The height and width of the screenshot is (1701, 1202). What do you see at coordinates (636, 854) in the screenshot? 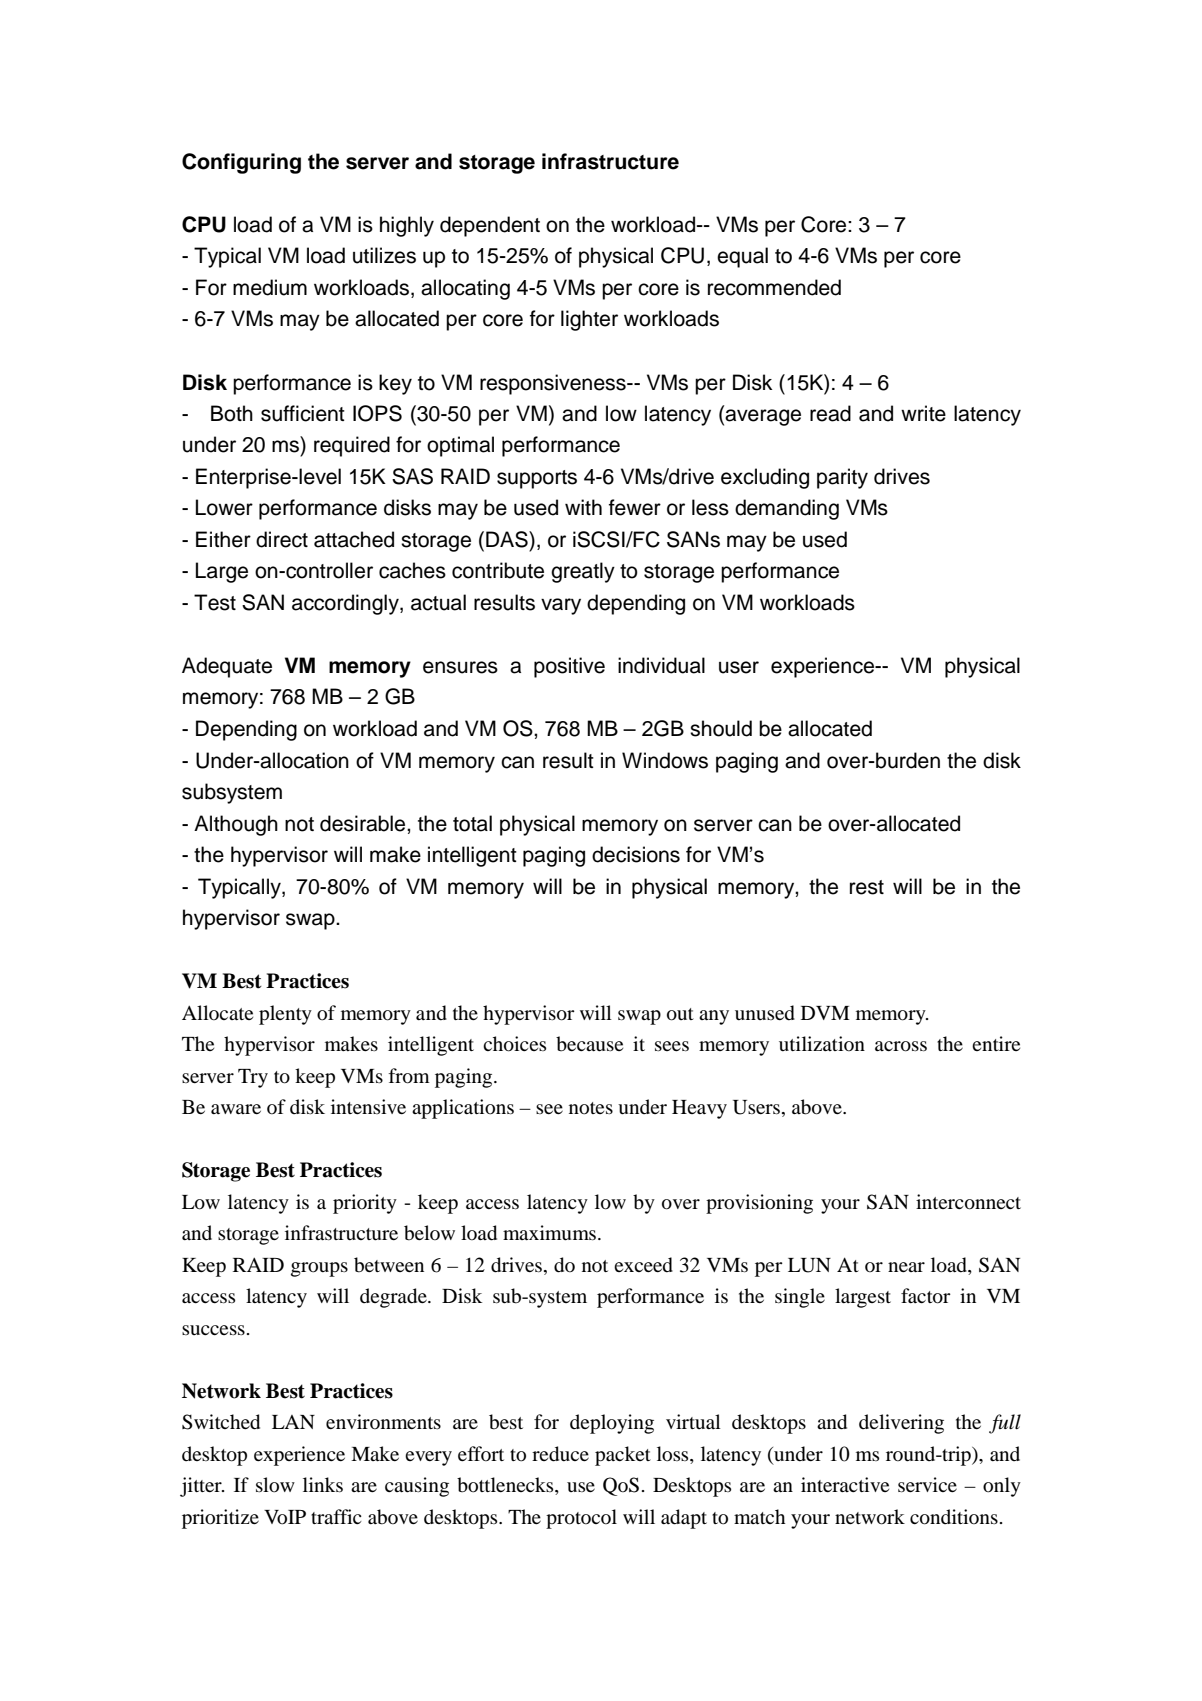
I see `decisions` at bounding box center [636, 854].
